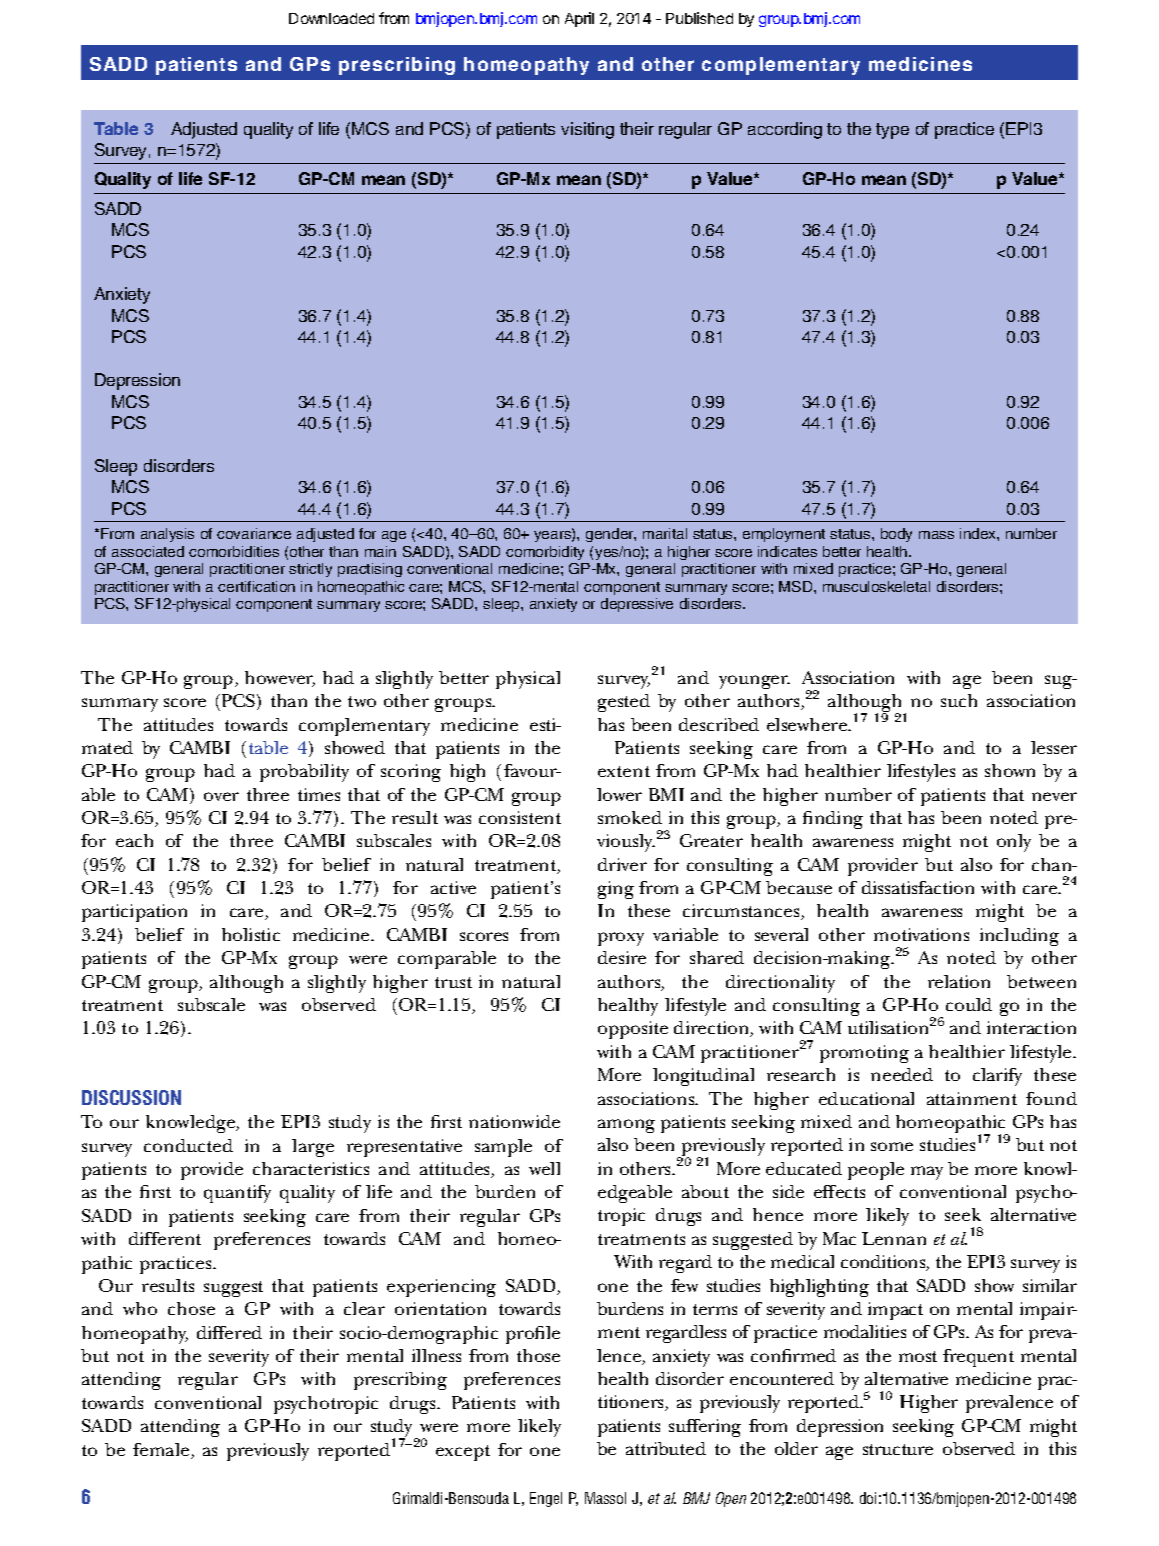  Describe the element at coordinates (579, 19) in the screenshot. I see `April` at that location.
